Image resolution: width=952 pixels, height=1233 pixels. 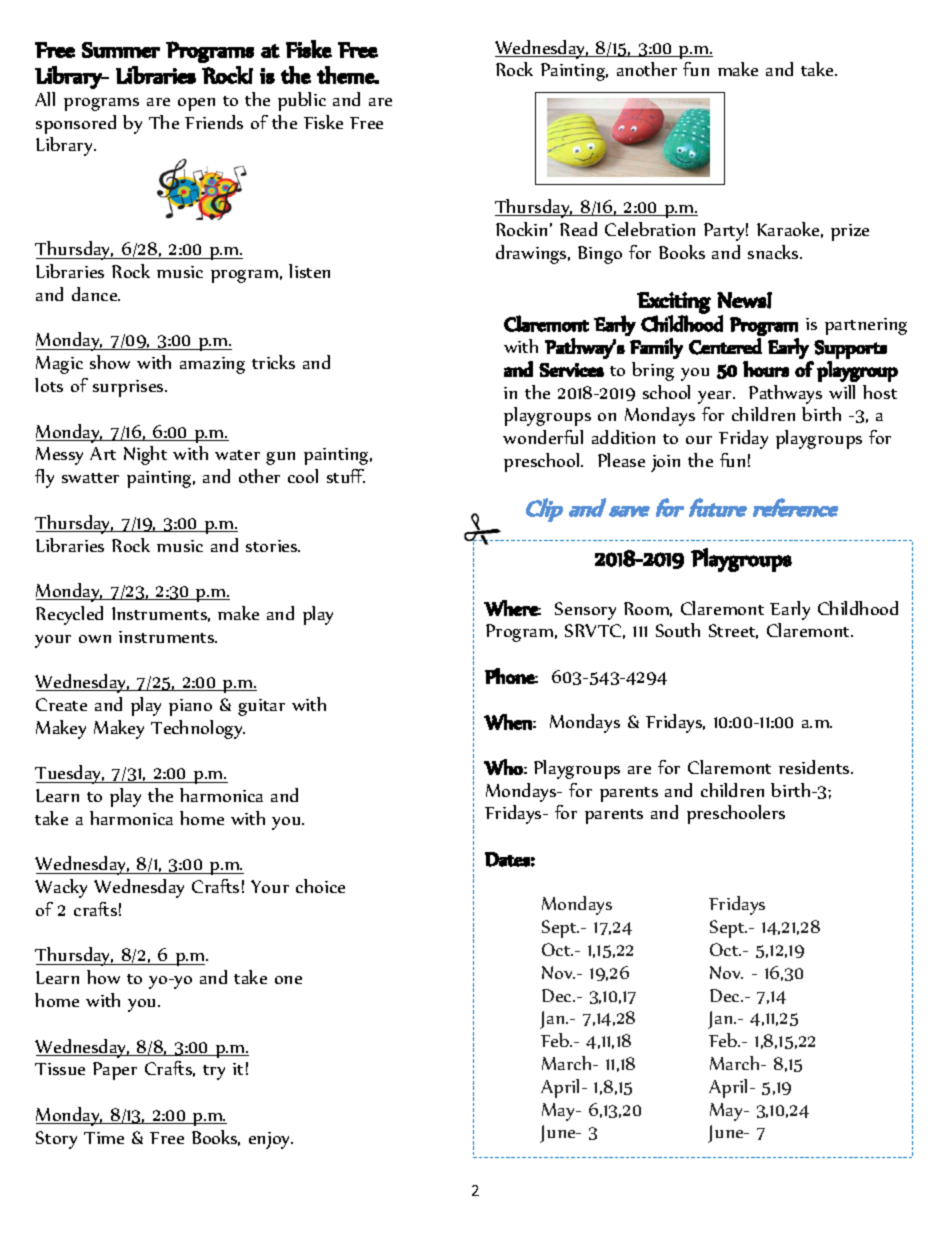 What do you see at coordinates (214, 1072) in the page?
I see `try` at bounding box center [214, 1072].
